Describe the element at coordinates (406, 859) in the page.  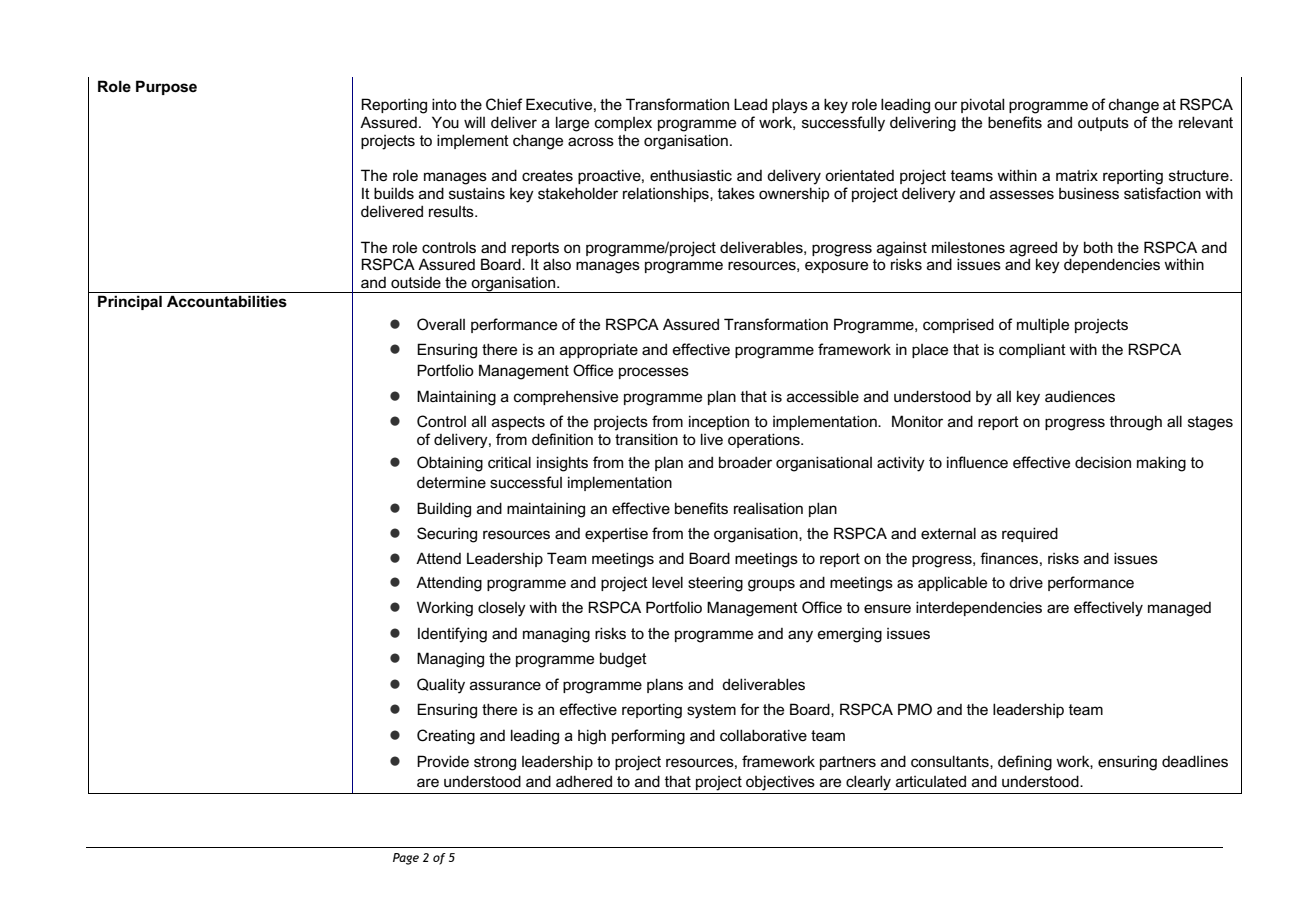
I see `Page` at that location.
